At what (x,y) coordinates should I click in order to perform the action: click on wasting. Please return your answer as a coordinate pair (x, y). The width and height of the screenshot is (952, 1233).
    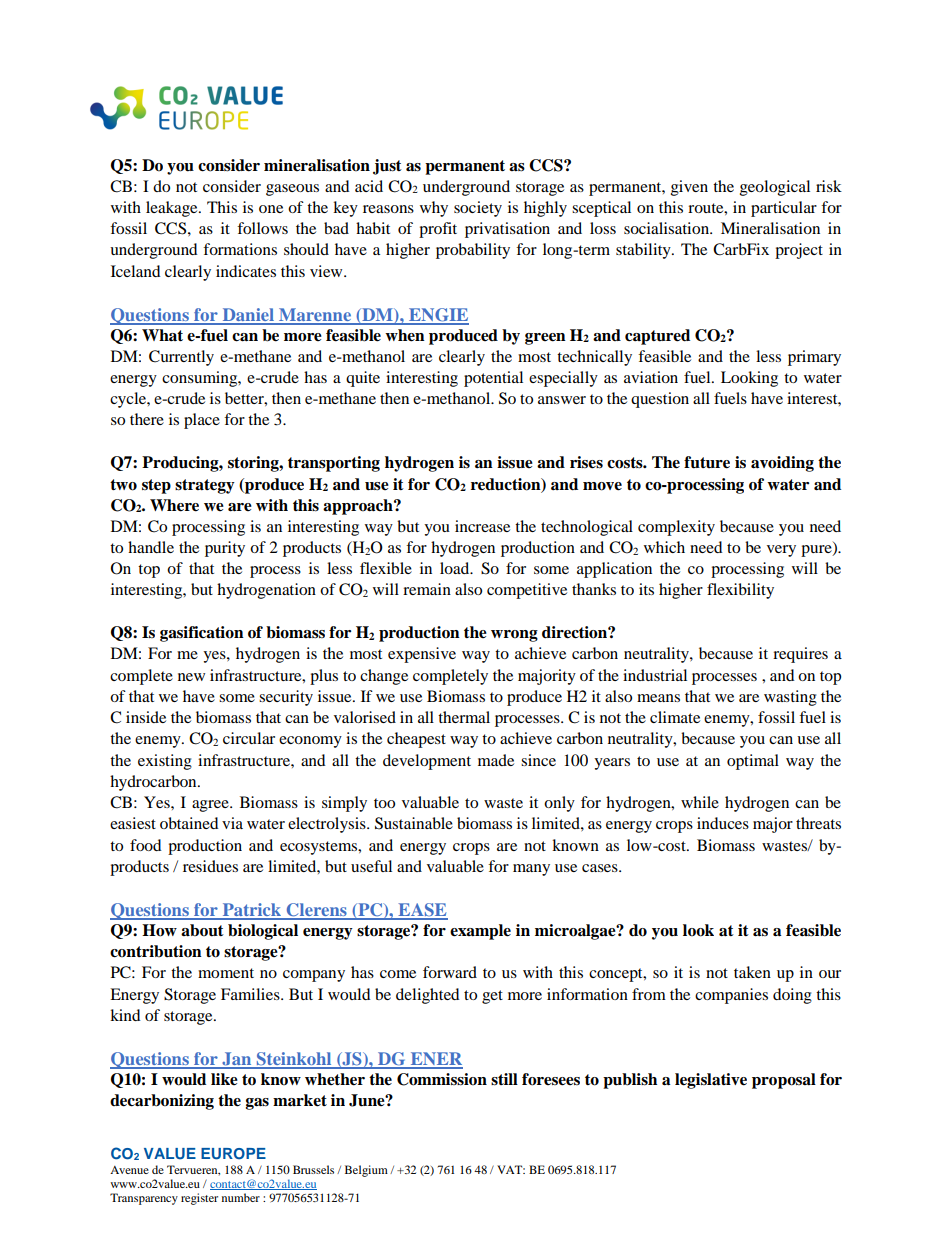
    Looking at the image, I should click on (790, 698).
